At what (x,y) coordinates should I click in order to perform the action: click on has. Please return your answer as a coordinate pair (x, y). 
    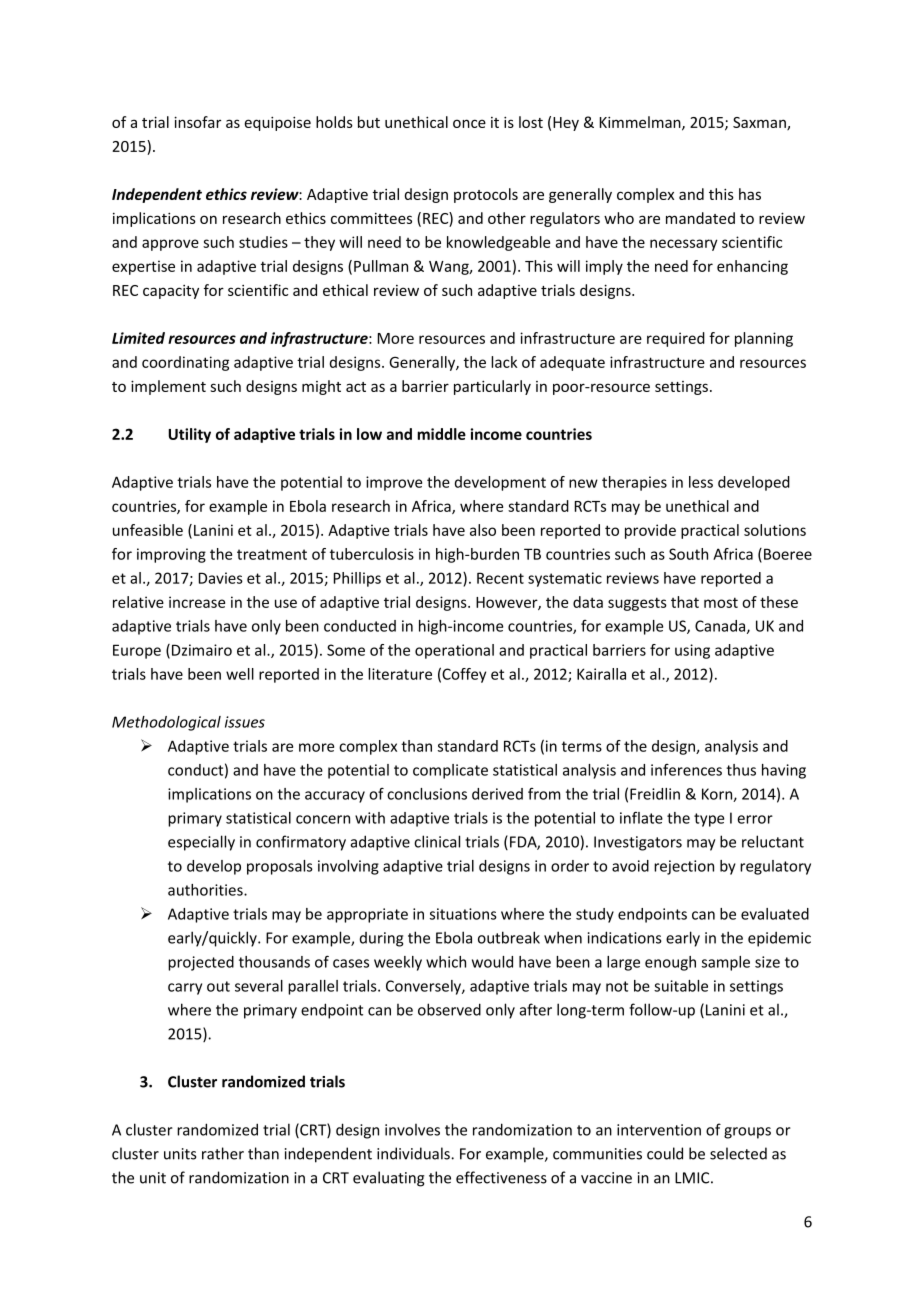
    Looking at the image, I should click on (750, 194).
